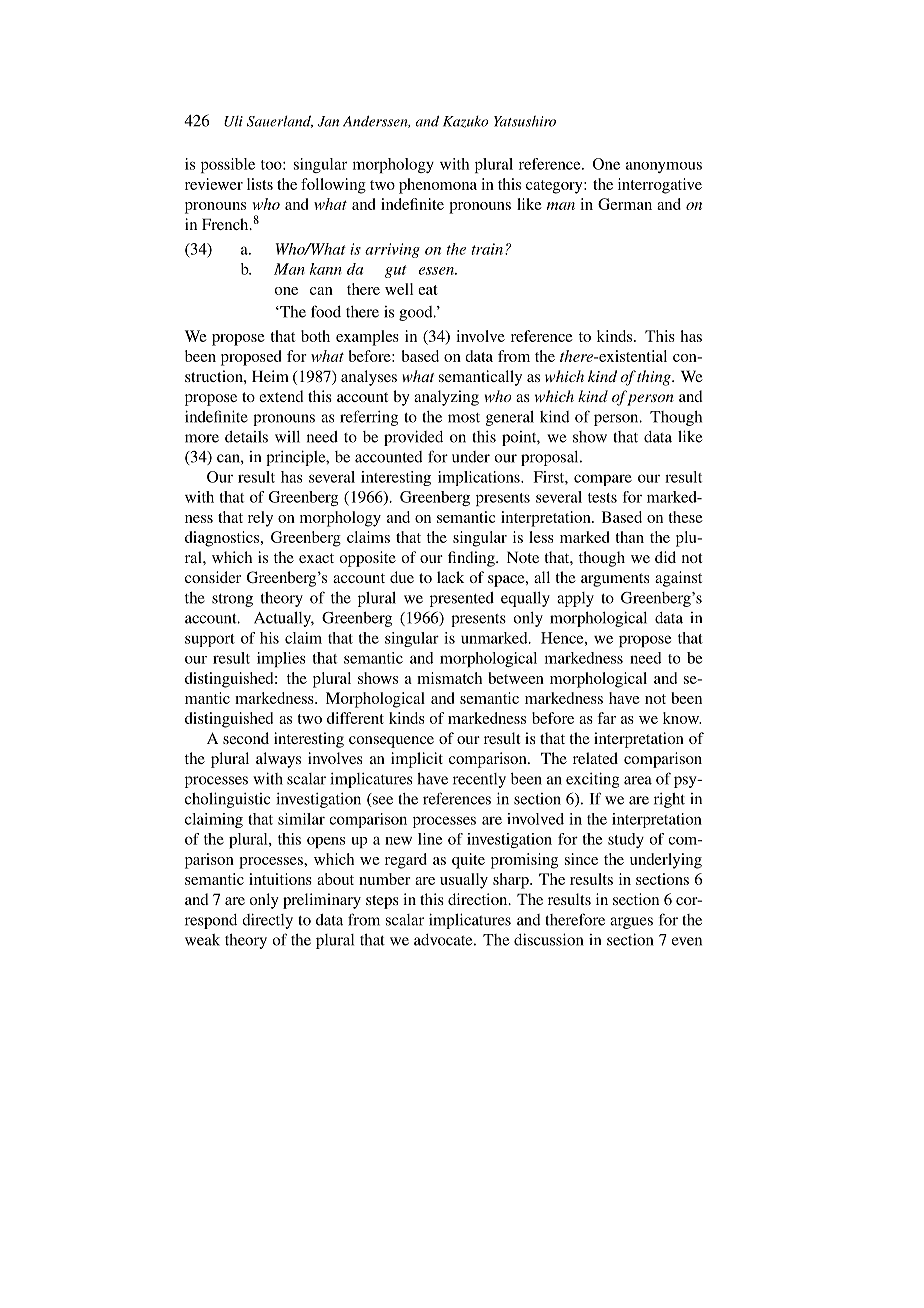  Describe the element at coordinates (233, 121) in the screenshot. I see `Uli` at that location.
